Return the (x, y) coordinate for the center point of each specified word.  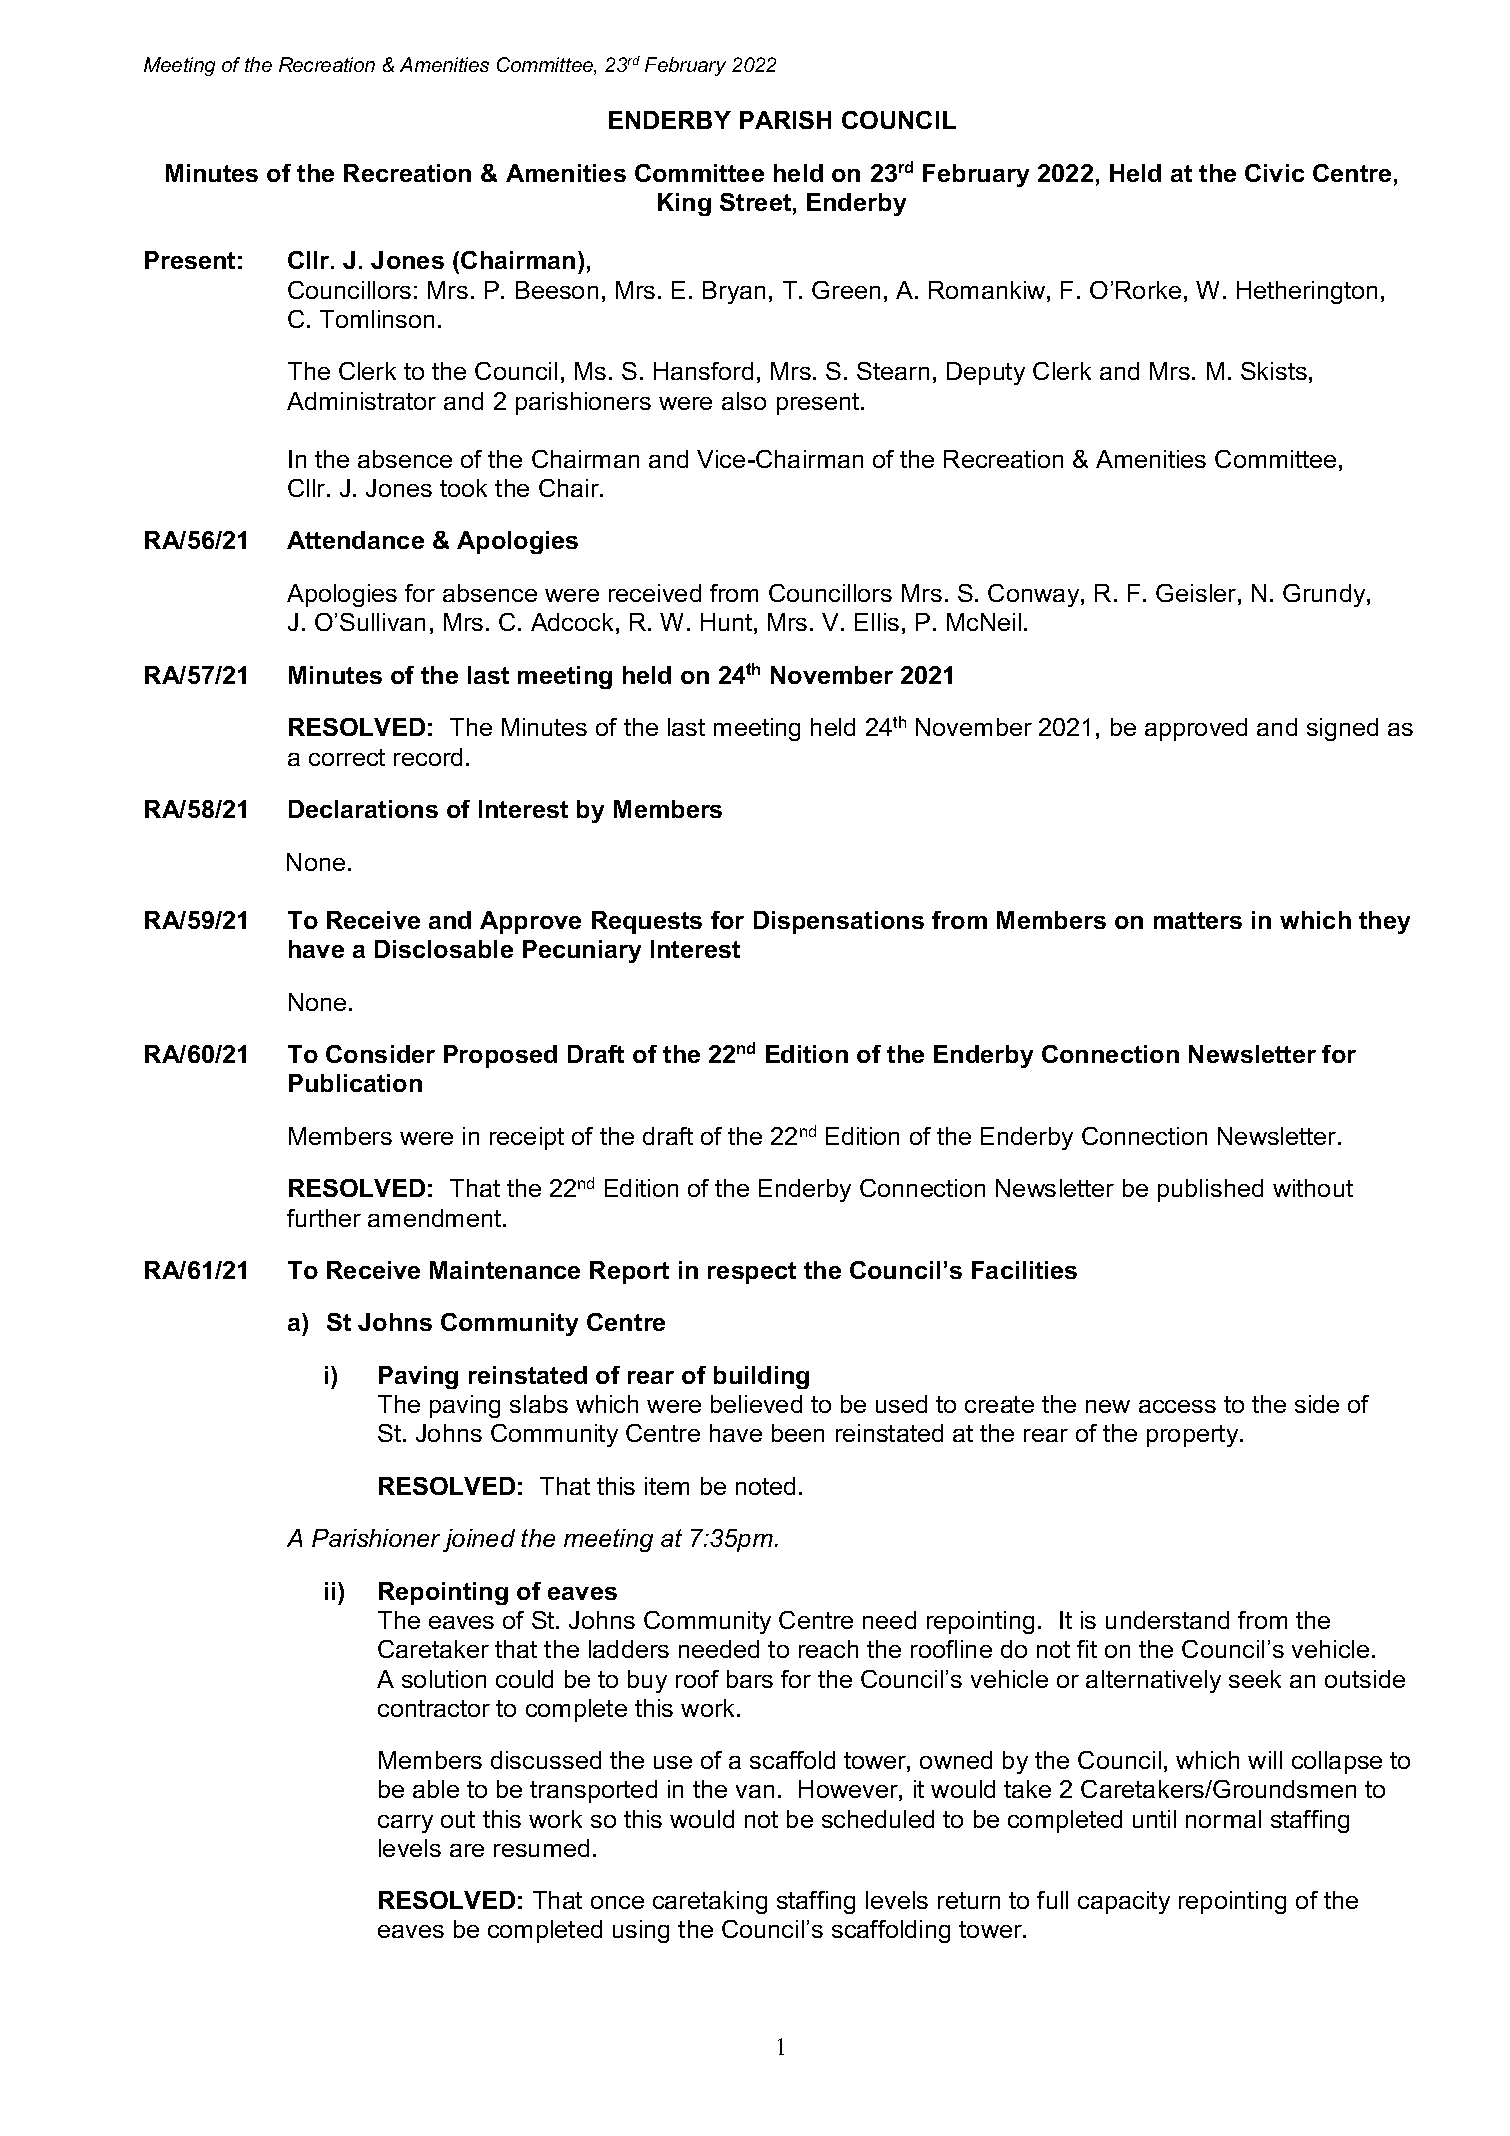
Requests (647, 922)
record (428, 757)
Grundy (1325, 595)
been (798, 1433)
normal (1223, 1819)
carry (405, 1824)
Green (846, 290)
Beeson (557, 290)
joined (479, 1540)
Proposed (500, 1056)
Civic (1274, 173)
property (1194, 1436)
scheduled (878, 1819)
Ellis (877, 622)
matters (1198, 920)
